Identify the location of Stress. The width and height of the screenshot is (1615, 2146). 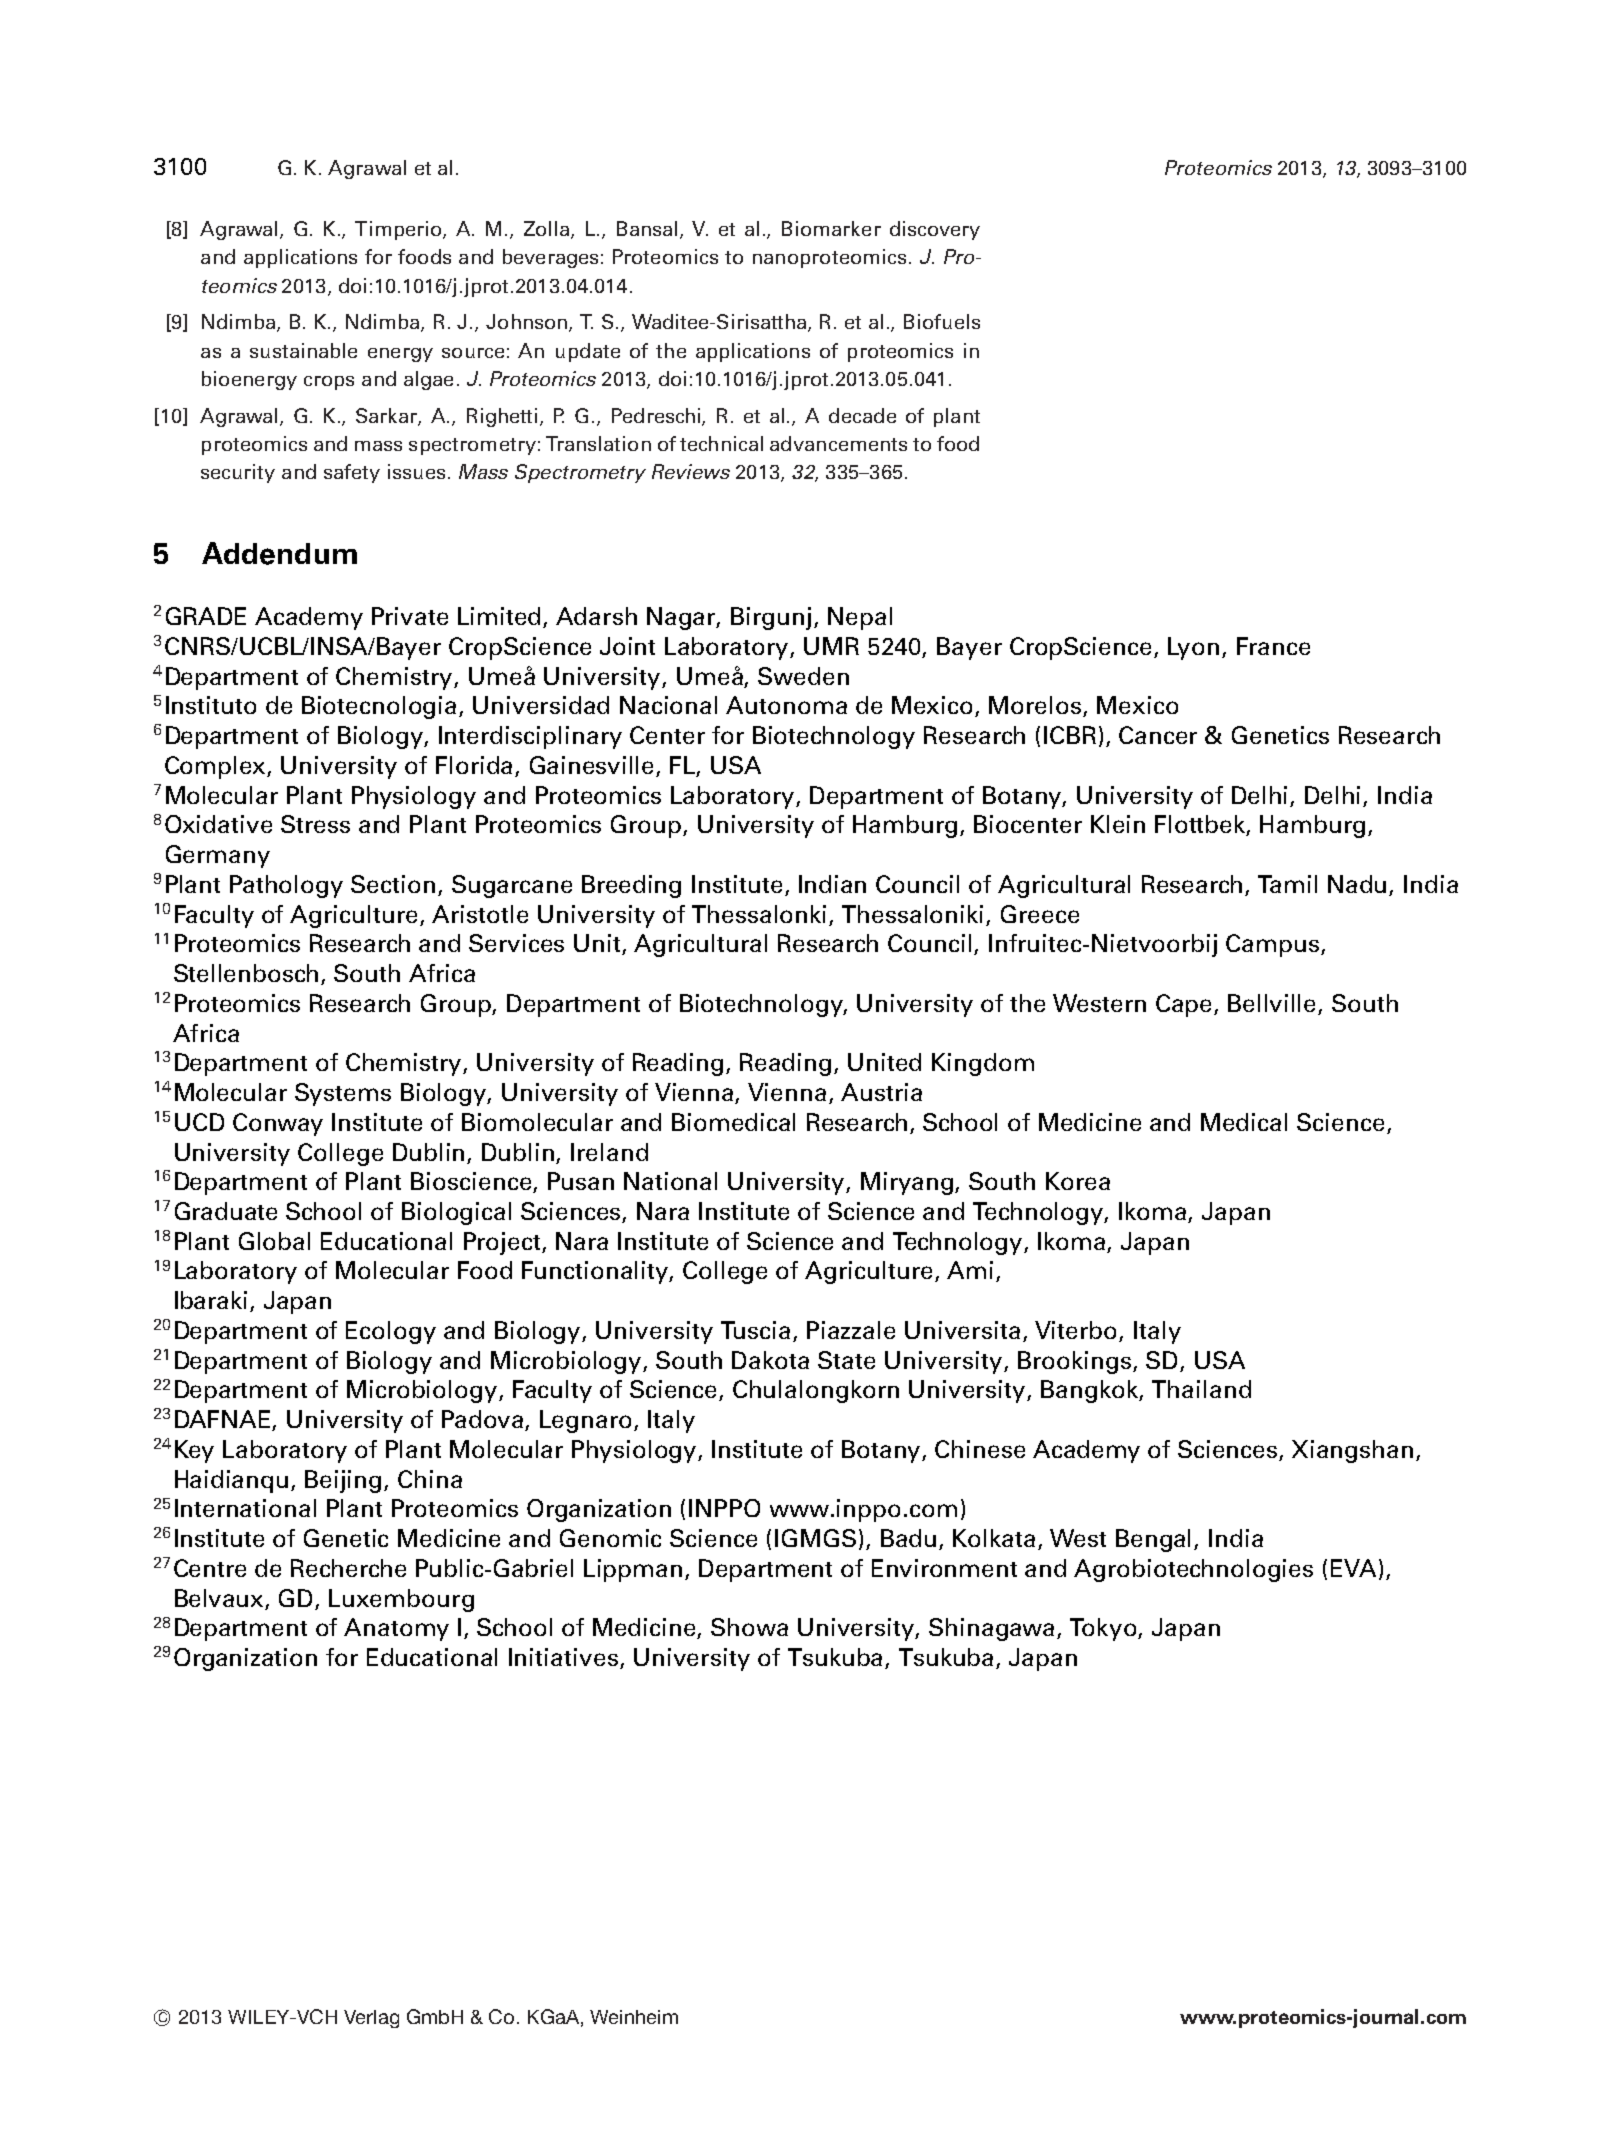
(315, 824).
